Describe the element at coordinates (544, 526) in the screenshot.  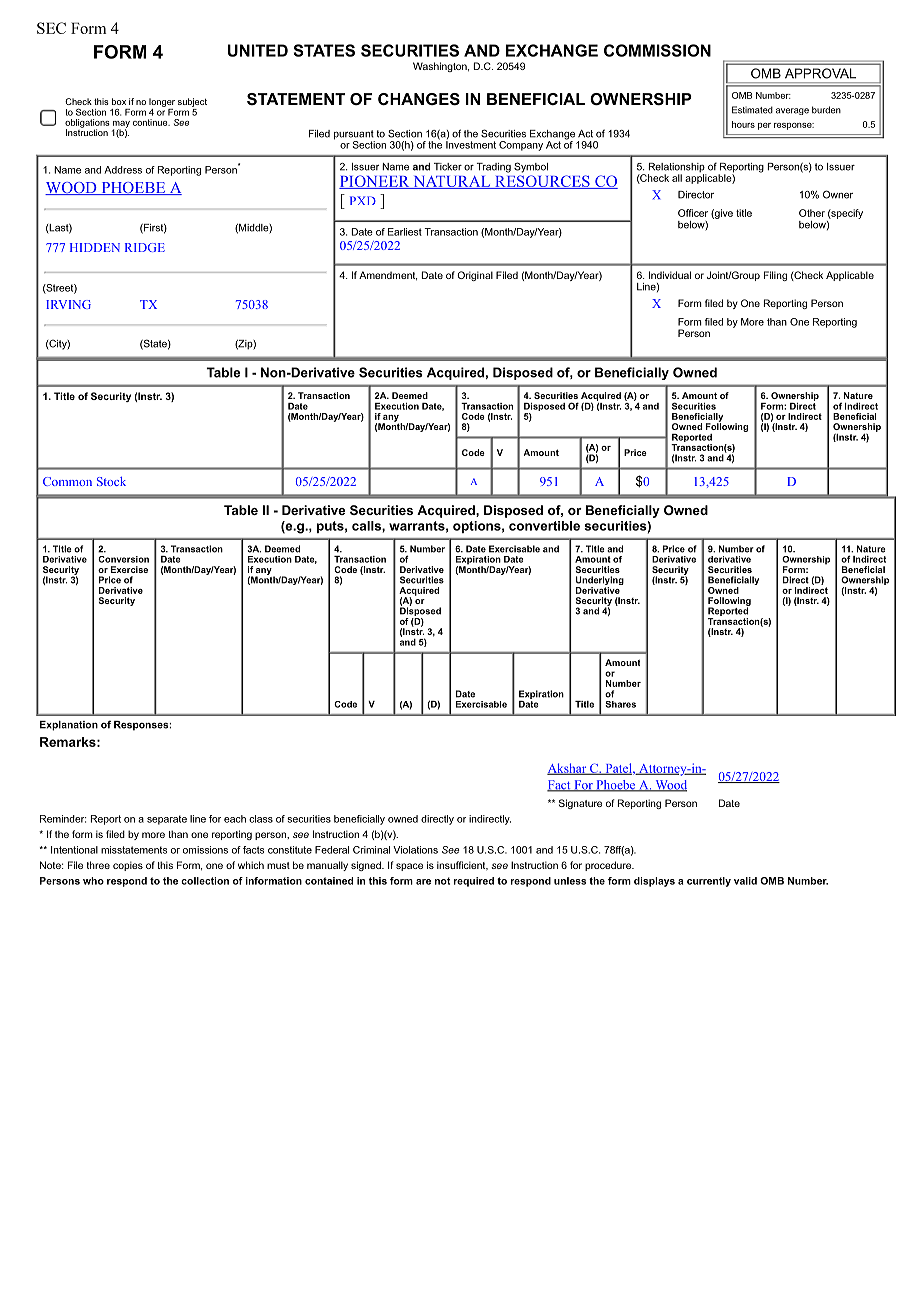
I see `convertible` at that location.
